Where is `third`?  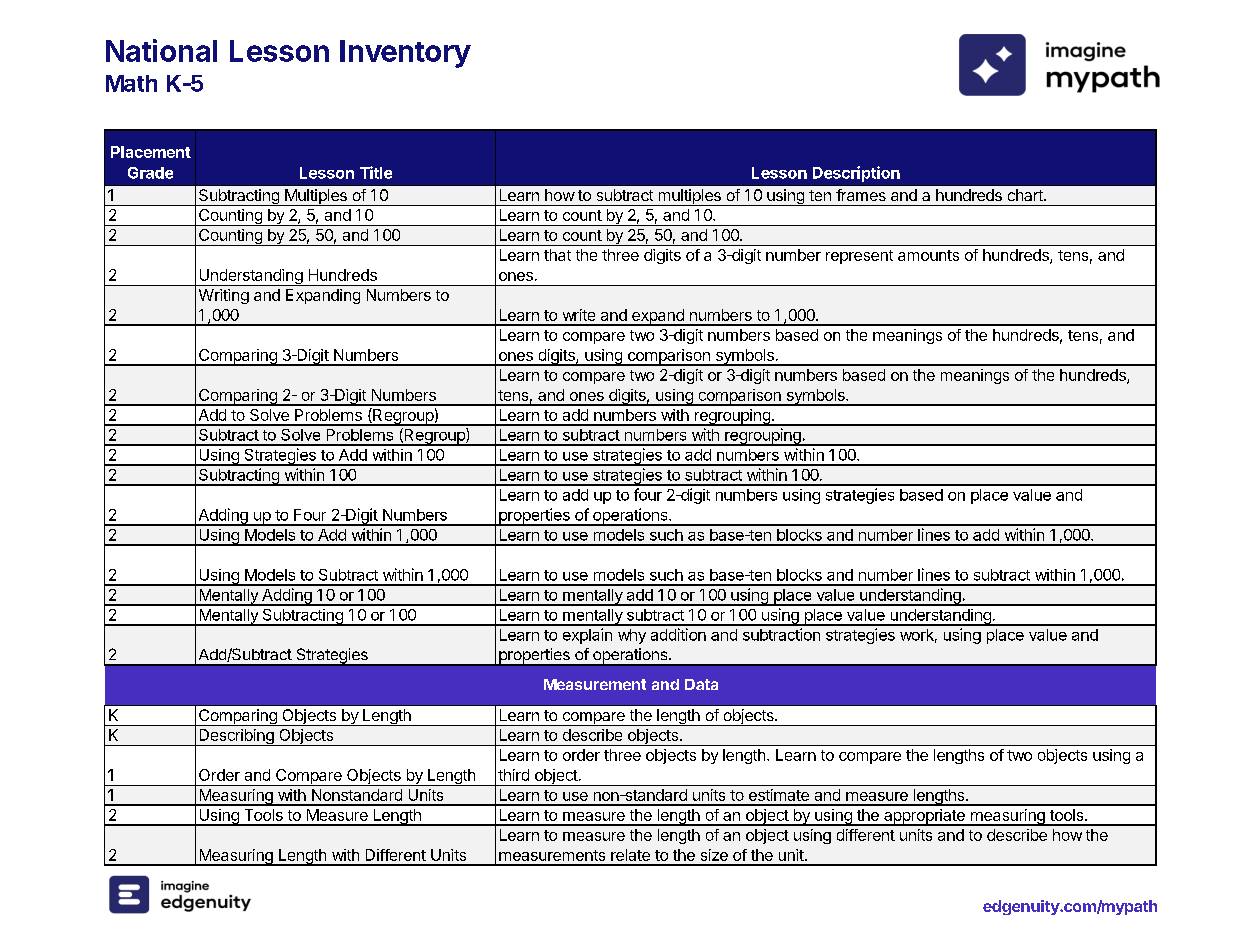 third is located at coordinates (513, 775).
